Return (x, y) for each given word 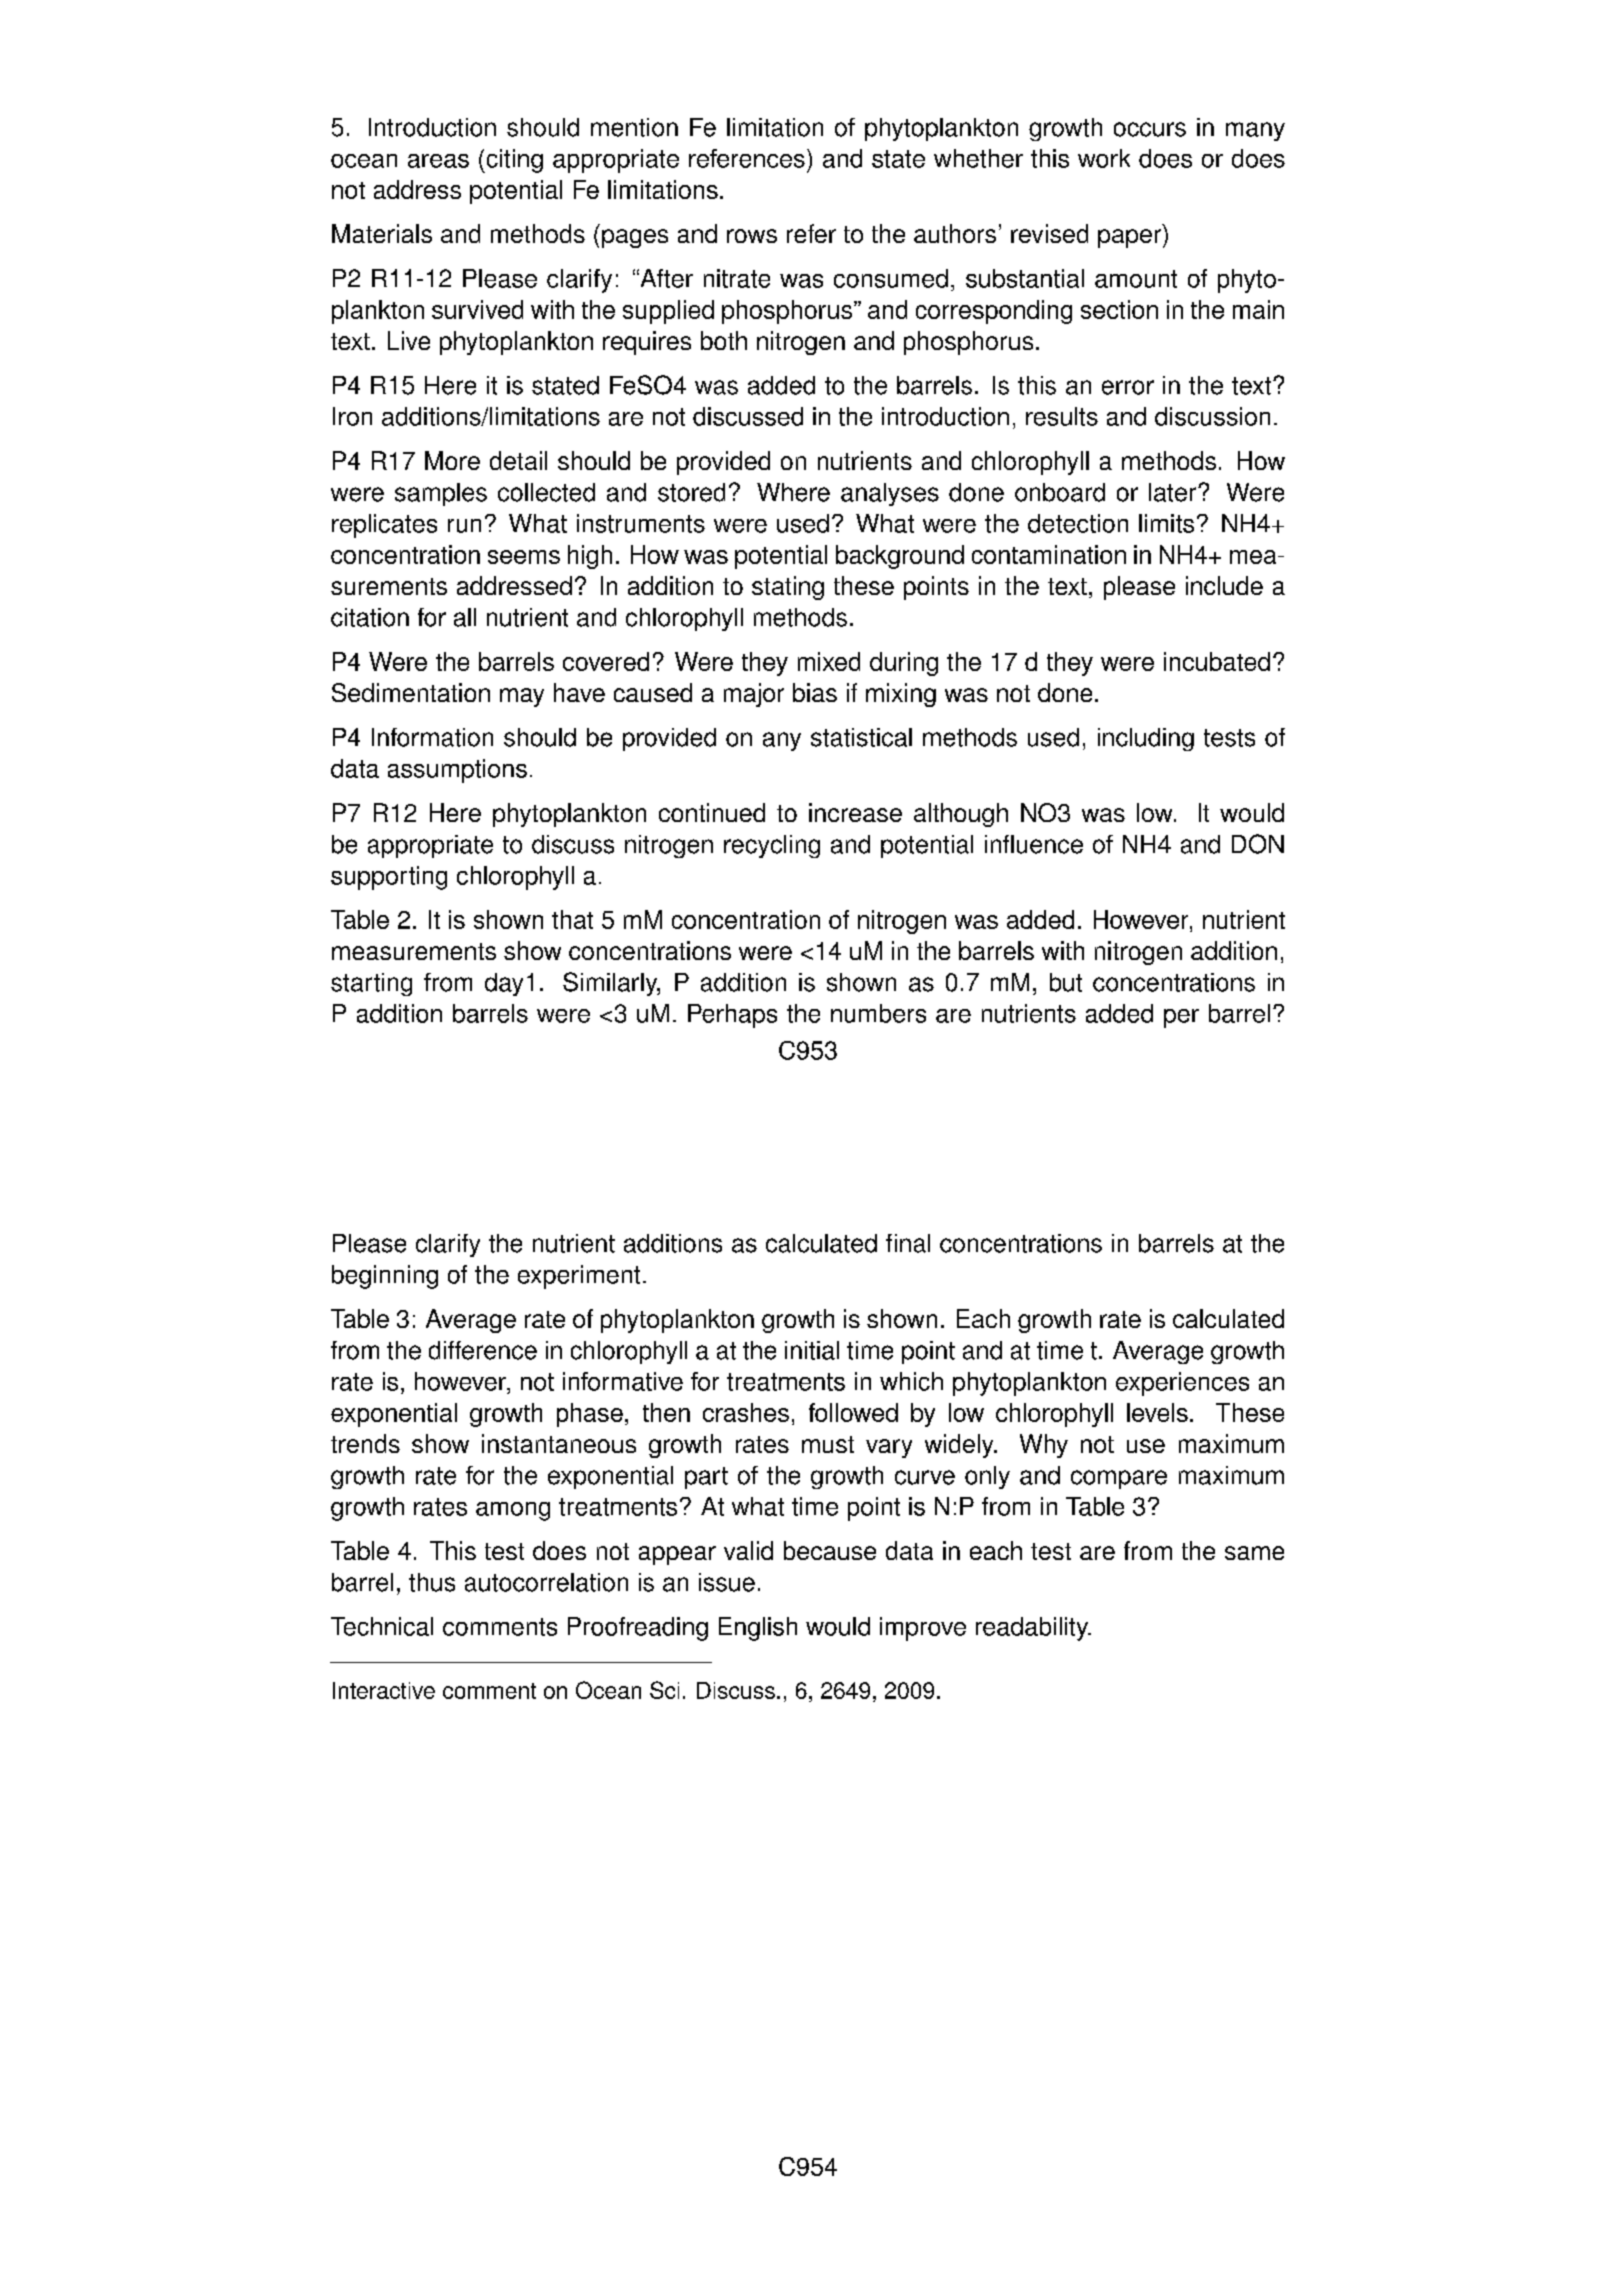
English (758, 1629)
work (1104, 158)
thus (432, 1582)
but (1066, 982)
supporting (389, 878)
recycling (772, 846)
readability (1033, 1629)
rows (752, 236)
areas (438, 161)
